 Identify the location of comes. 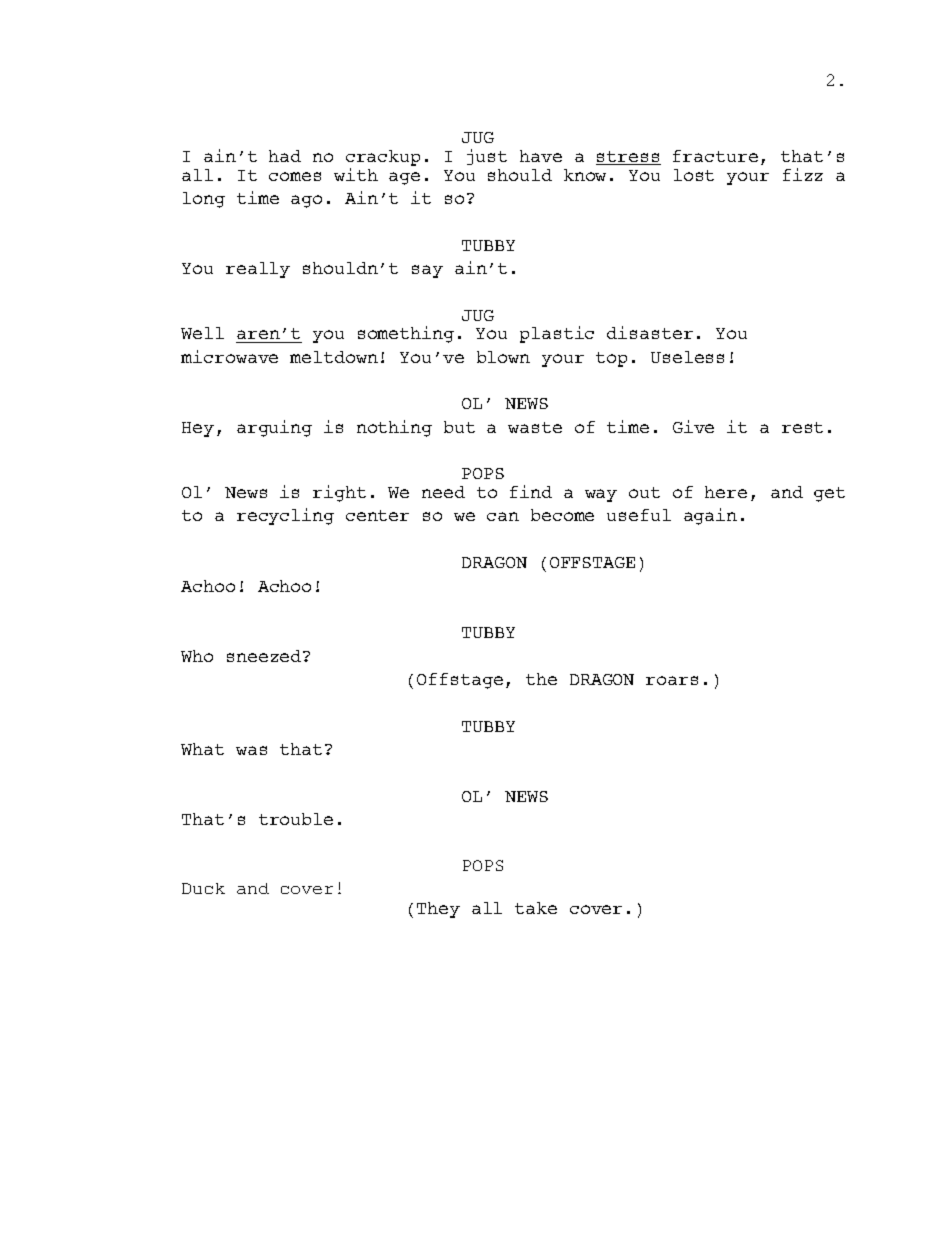
(295, 176).
